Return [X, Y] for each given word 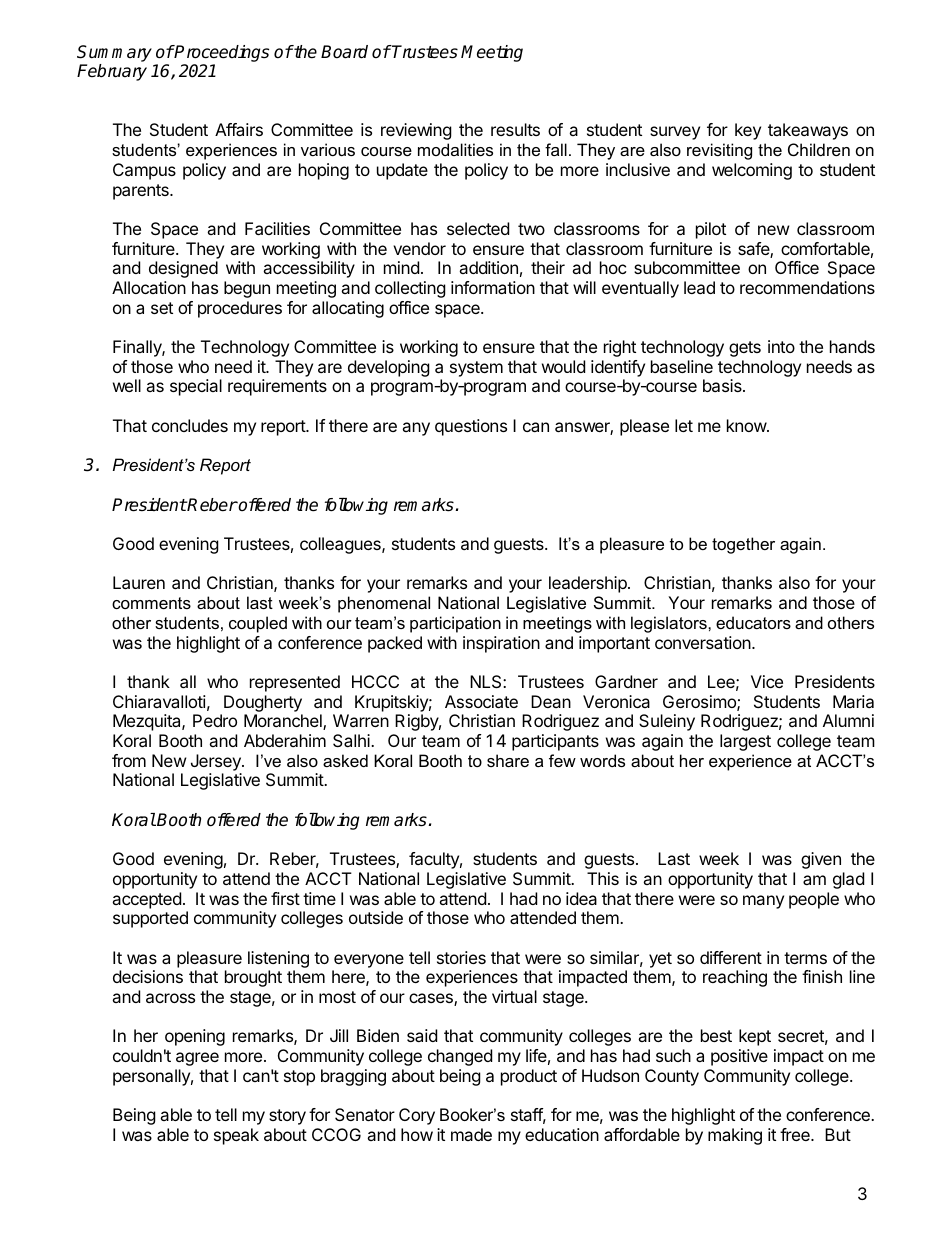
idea [581, 898]
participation [455, 624]
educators [753, 622]
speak [236, 1136]
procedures [240, 309]
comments [151, 603]
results [515, 129]
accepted [146, 900]
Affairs [239, 129]
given [821, 860]
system [476, 369]
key [748, 131]
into [781, 346]
